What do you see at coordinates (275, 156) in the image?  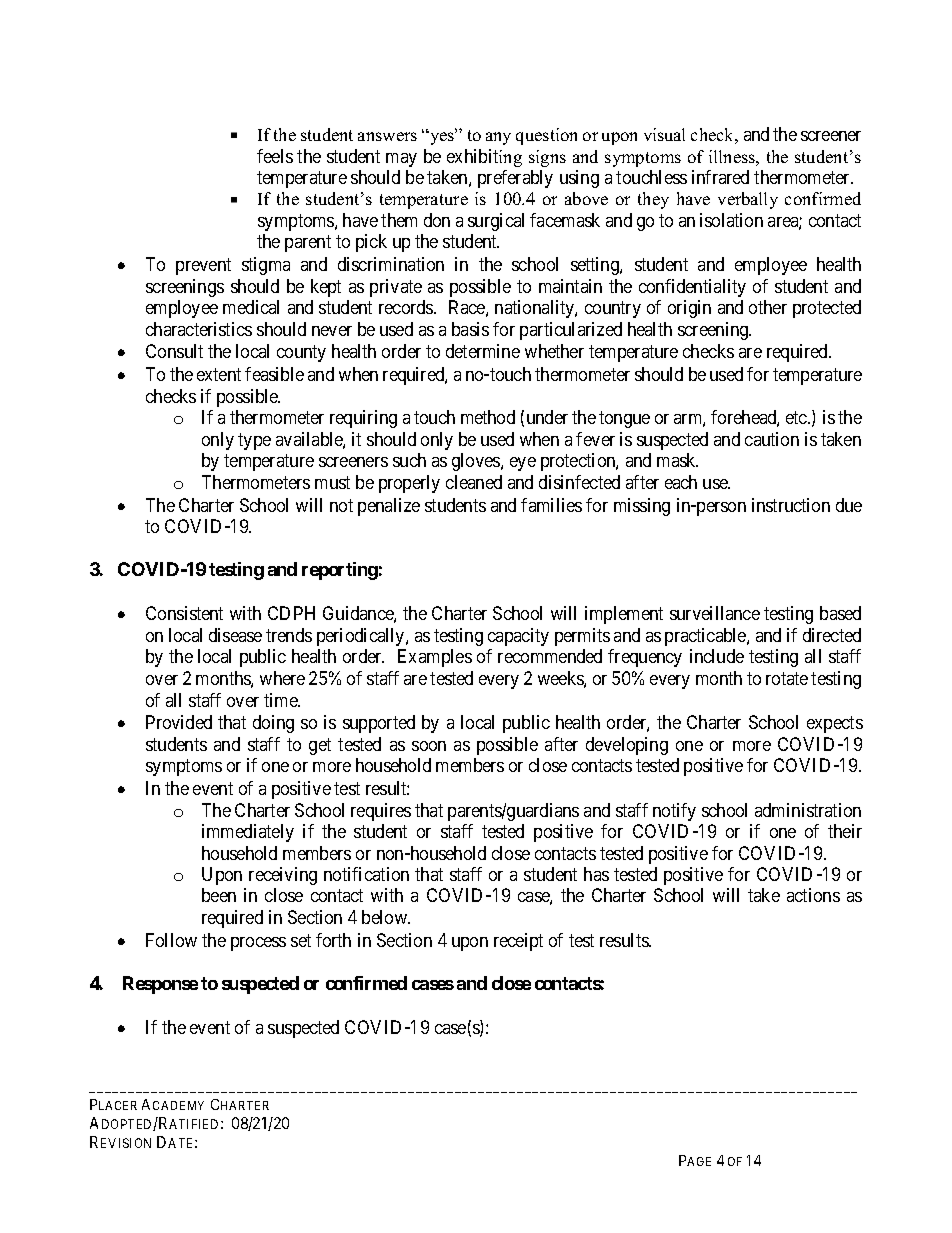 I see `feels` at bounding box center [275, 156].
